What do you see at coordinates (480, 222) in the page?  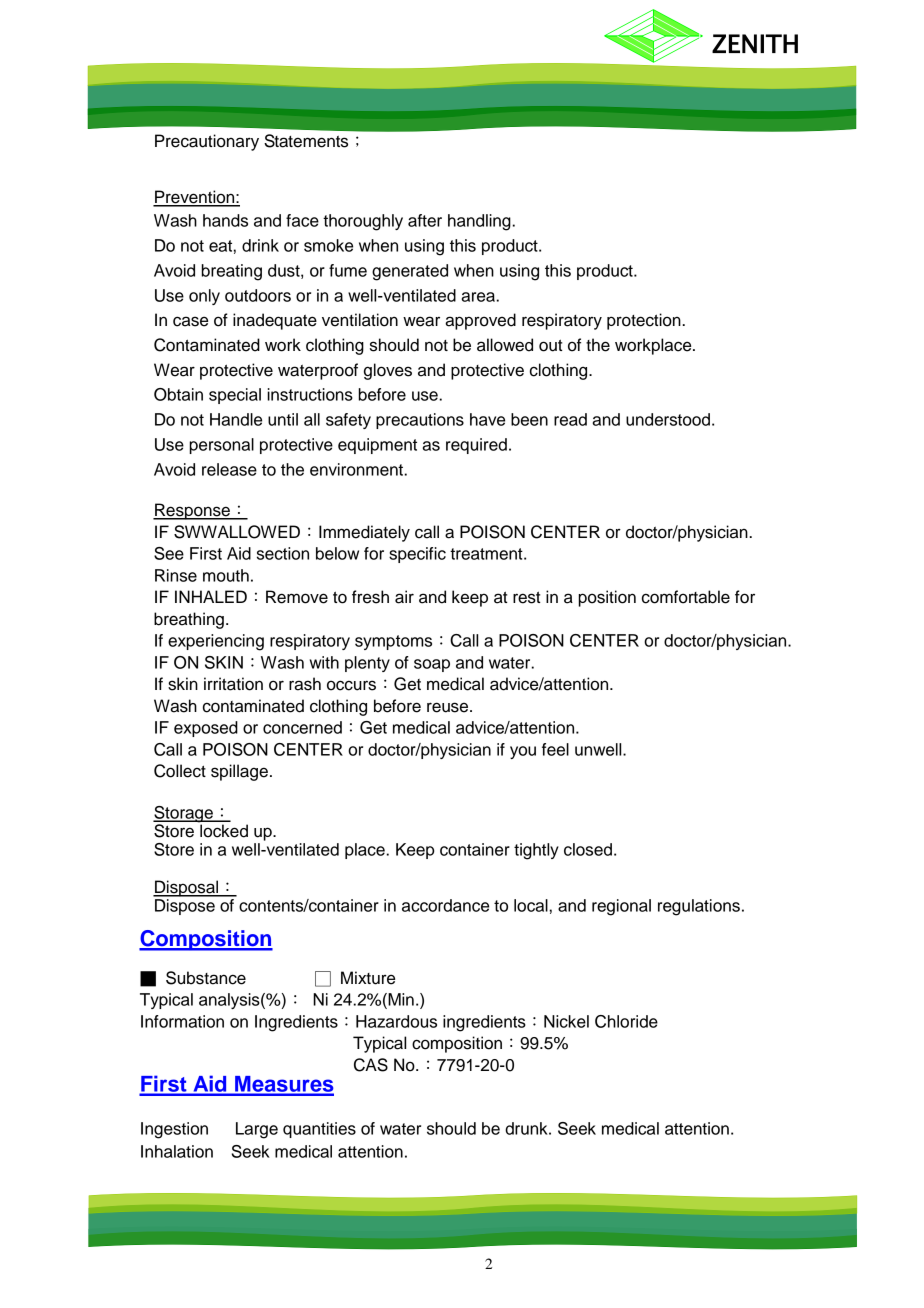 I see `handling` at bounding box center [480, 222].
